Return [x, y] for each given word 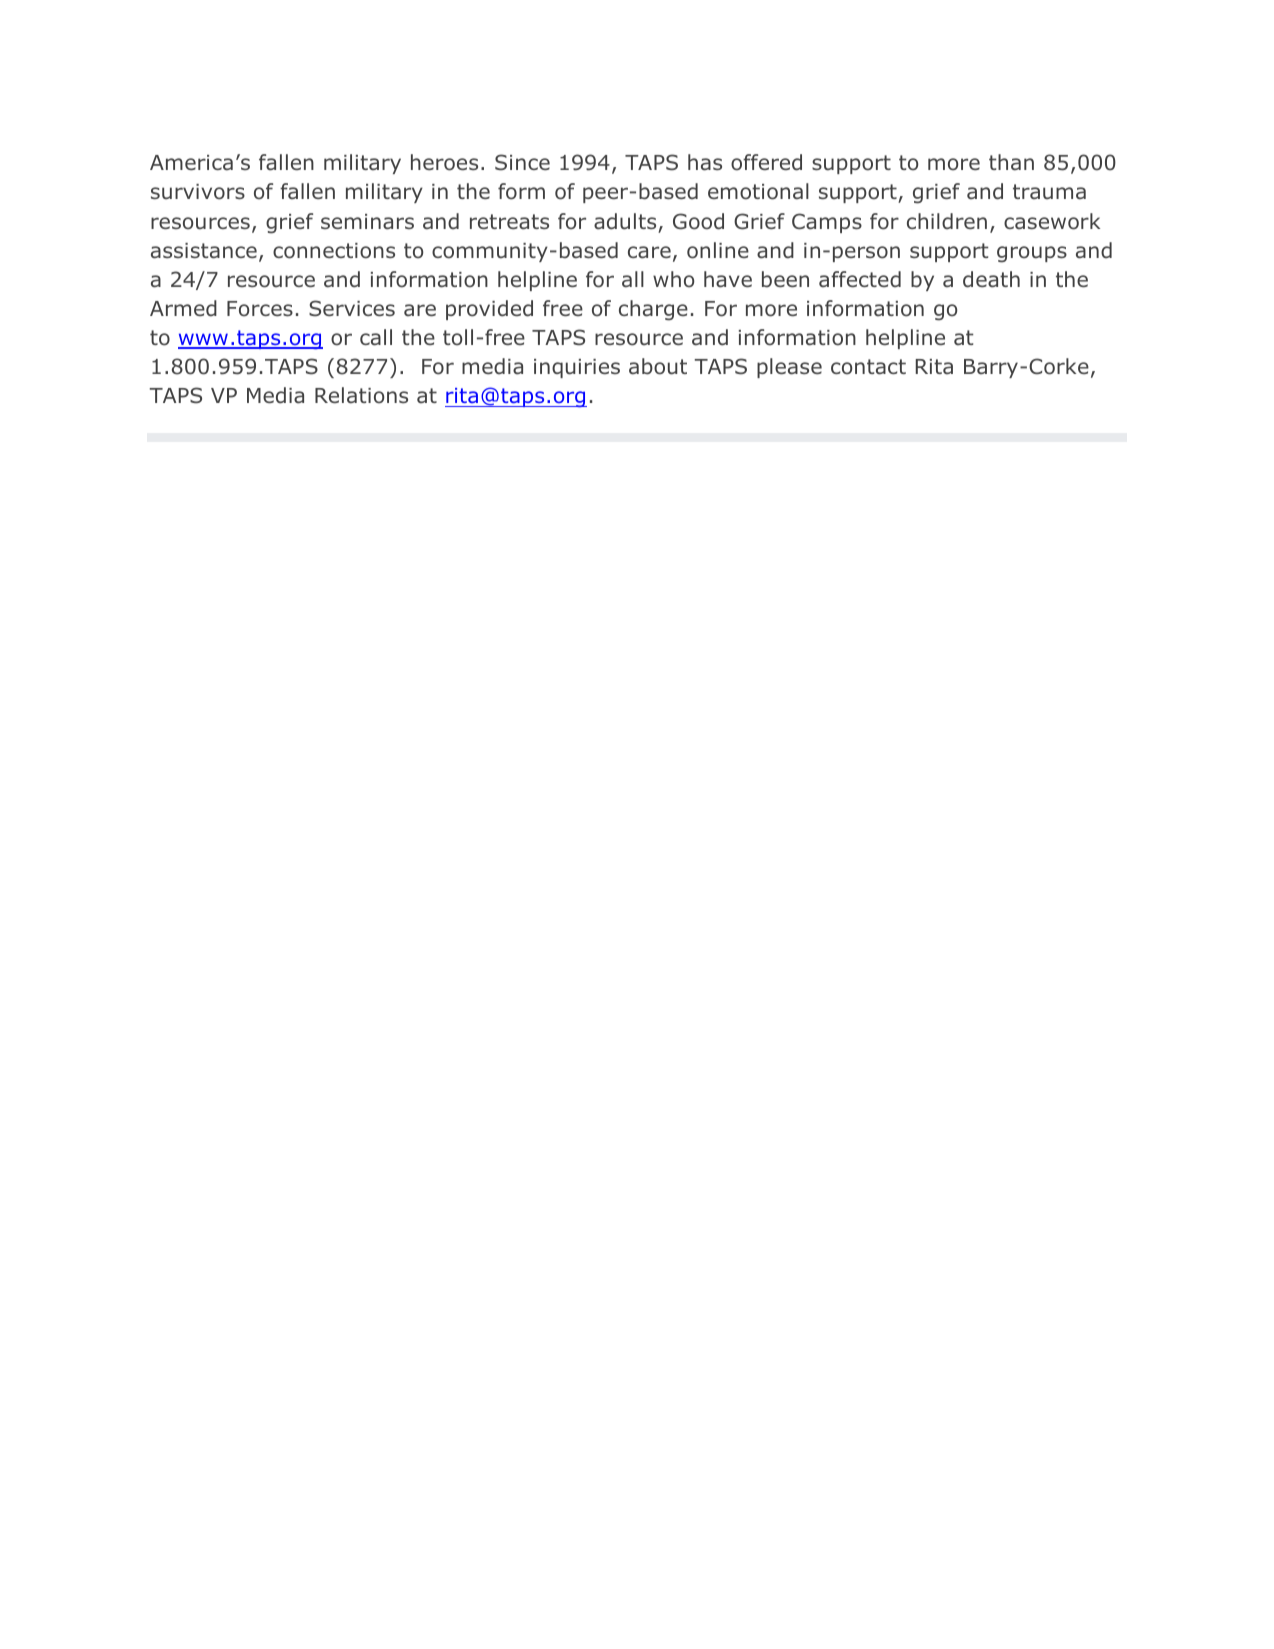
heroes [444, 162]
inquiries [577, 368]
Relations [361, 395]
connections [334, 251]
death [991, 279]
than [1011, 162]
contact [868, 367]
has [705, 162]
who [673, 279]
